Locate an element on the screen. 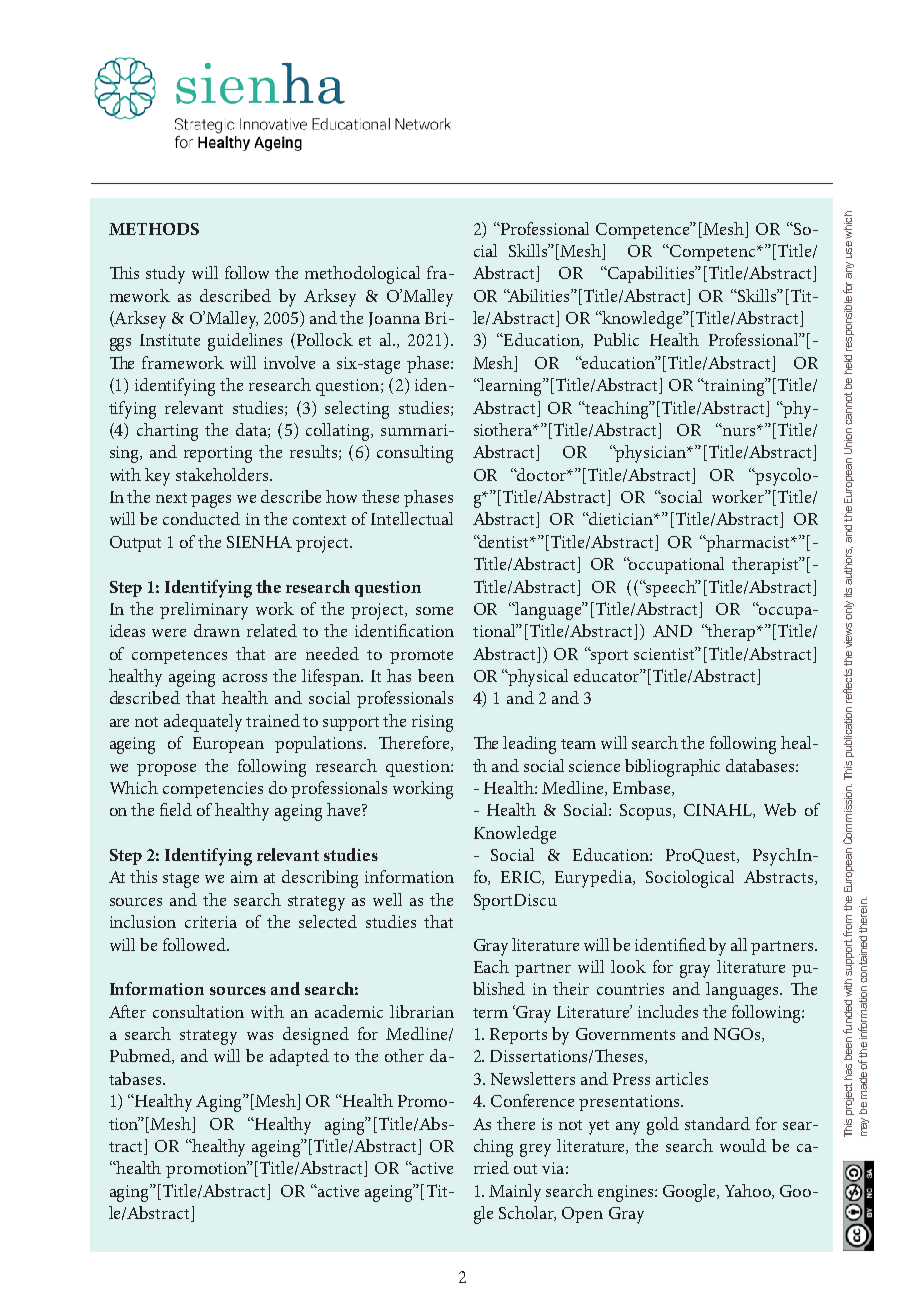 This screenshot has width=924, height=1308. aim is located at coordinates (244, 877).
